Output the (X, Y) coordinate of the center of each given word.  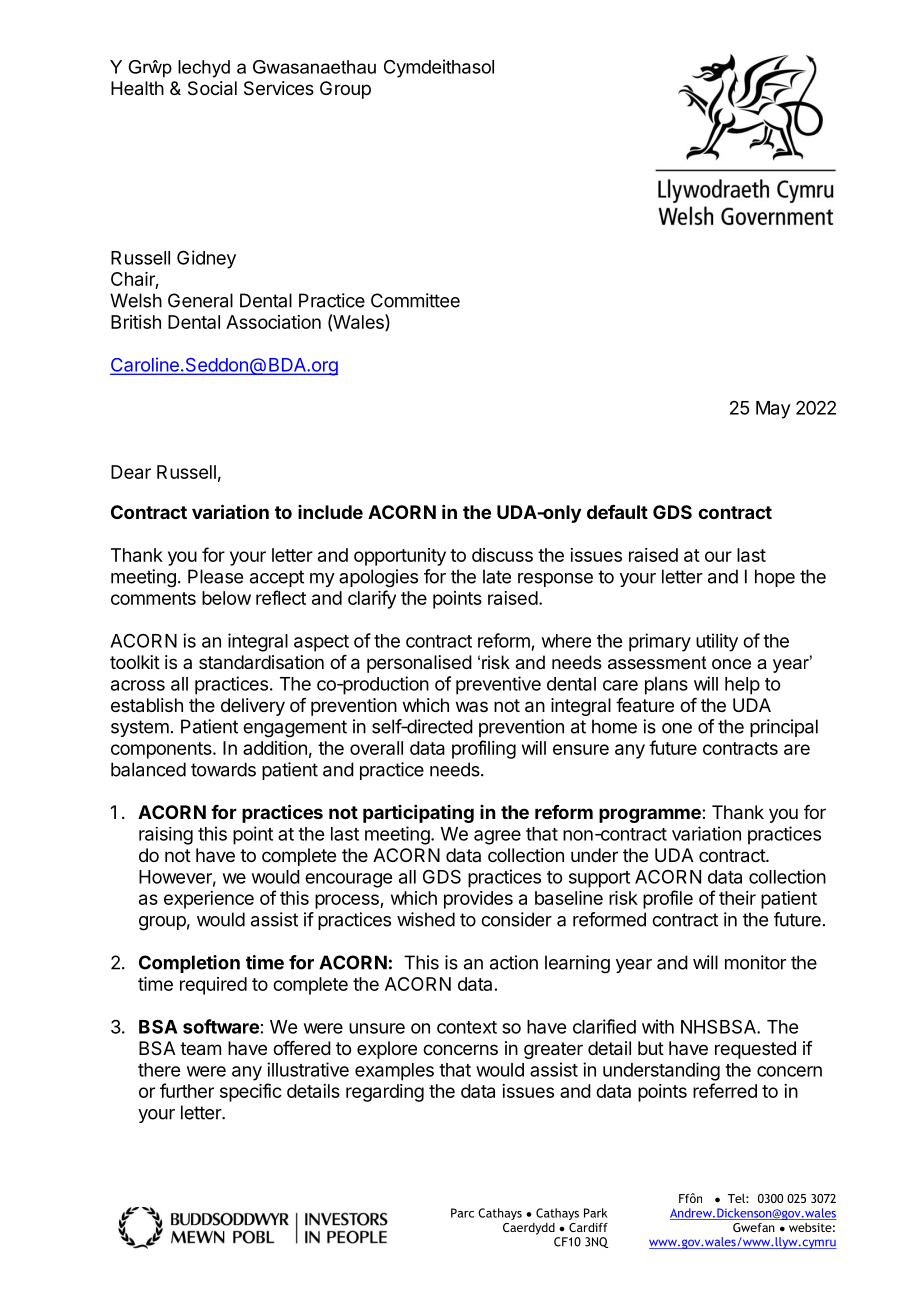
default (617, 512)
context (467, 1027)
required (213, 986)
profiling (484, 749)
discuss (502, 555)
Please (215, 576)
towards (223, 769)
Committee (415, 300)
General (200, 300)
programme (651, 815)
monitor (755, 962)
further (187, 1090)
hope (775, 578)
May (773, 410)
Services (279, 88)
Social (212, 88)
